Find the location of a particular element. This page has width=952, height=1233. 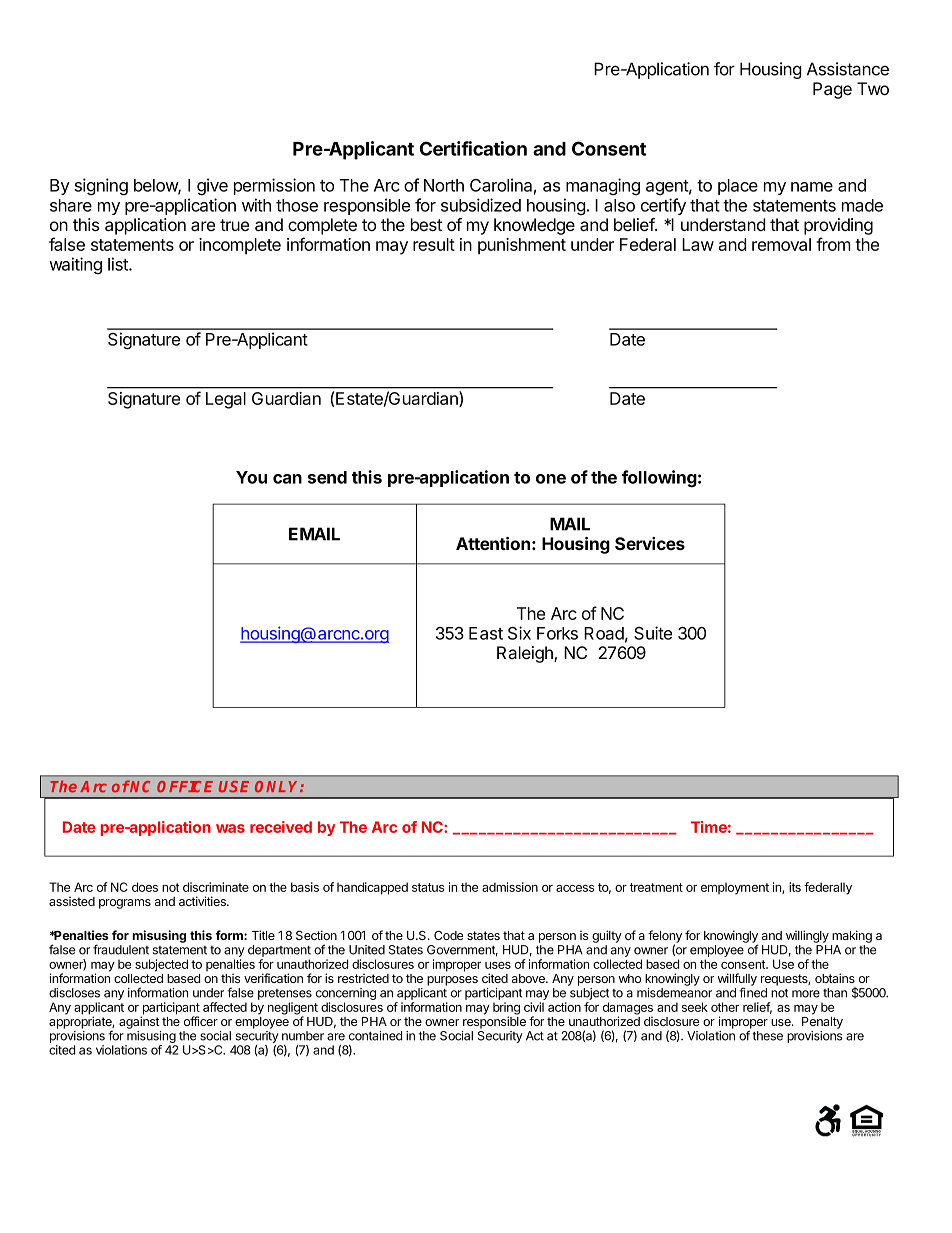

fined is located at coordinates (753, 992).
